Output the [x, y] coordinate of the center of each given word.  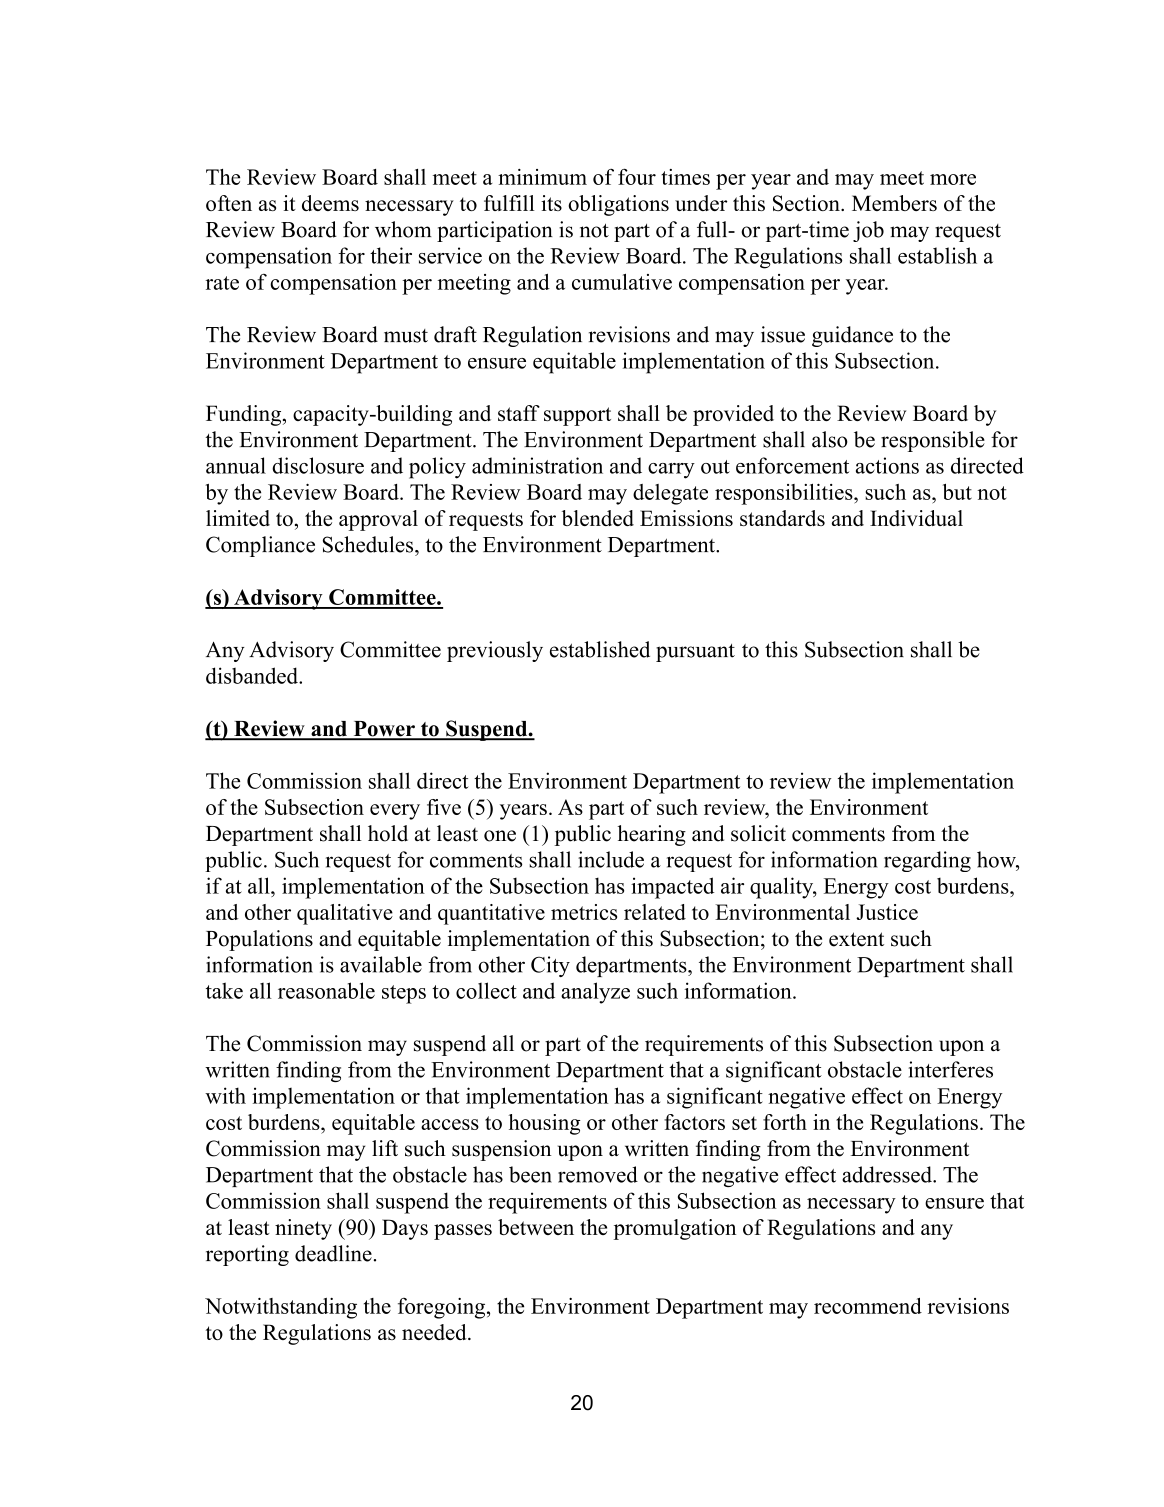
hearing [652, 835]
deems [330, 203]
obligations [618, 205]
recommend [868, 1306]
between [536, 1227]
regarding [927, 861]
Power [384, 730]
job [868, 231]
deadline [333, 1253]
